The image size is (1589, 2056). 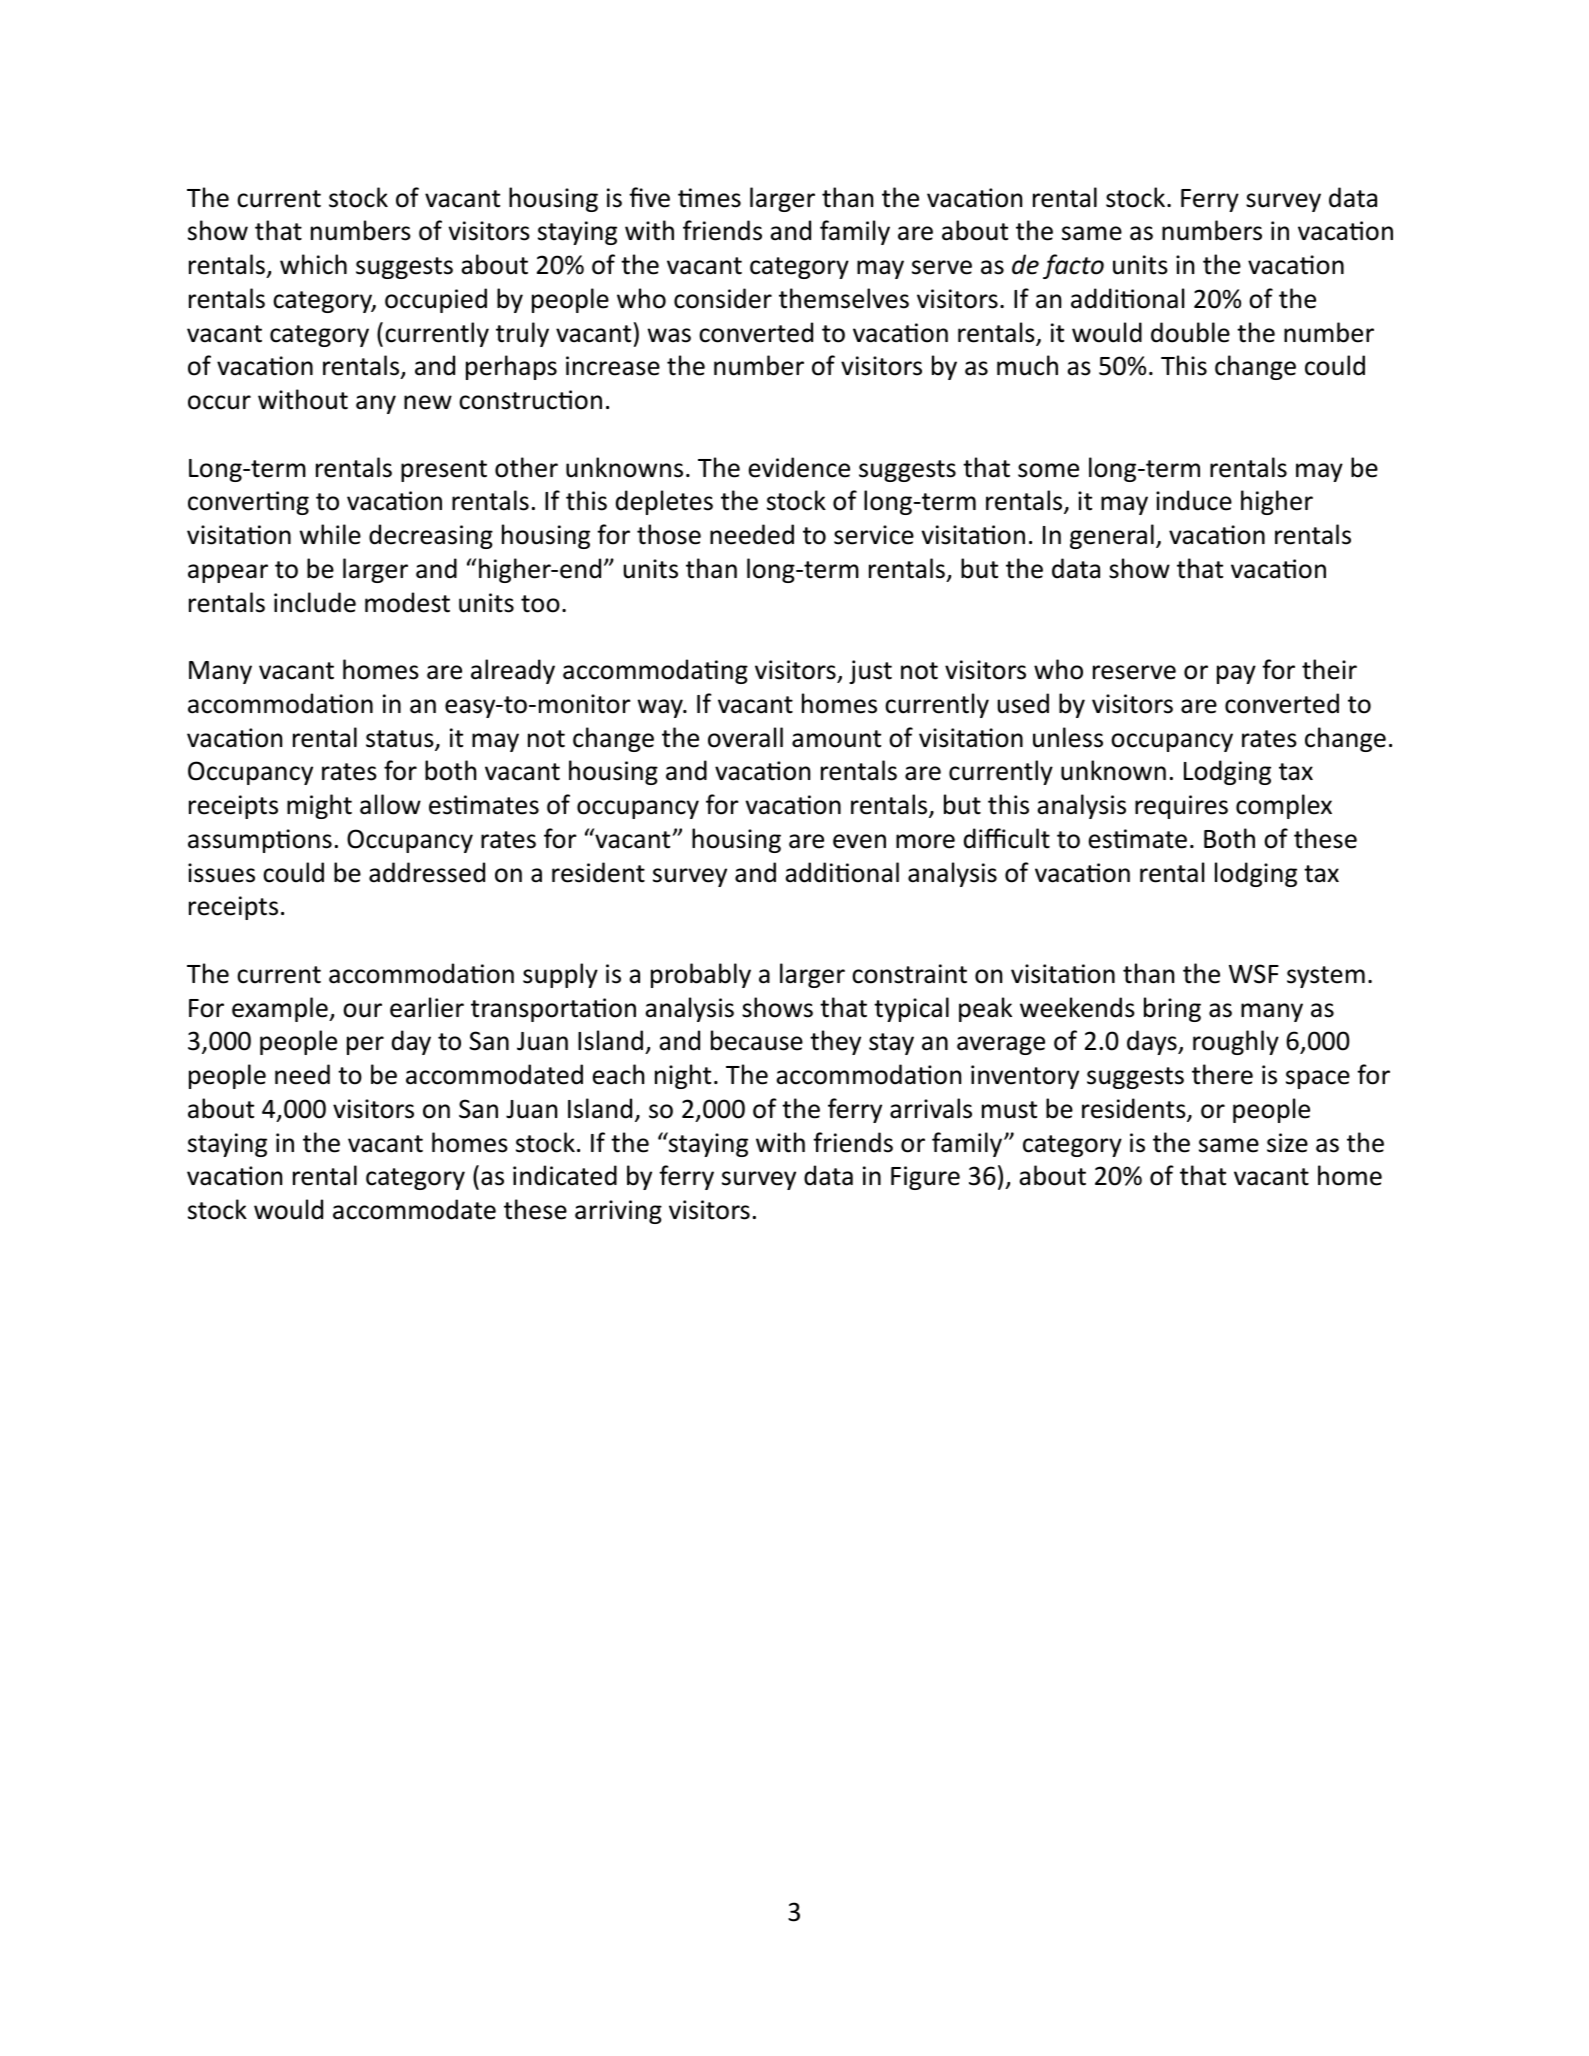 I want to click on indicated, so click(x=565, y=1175).
